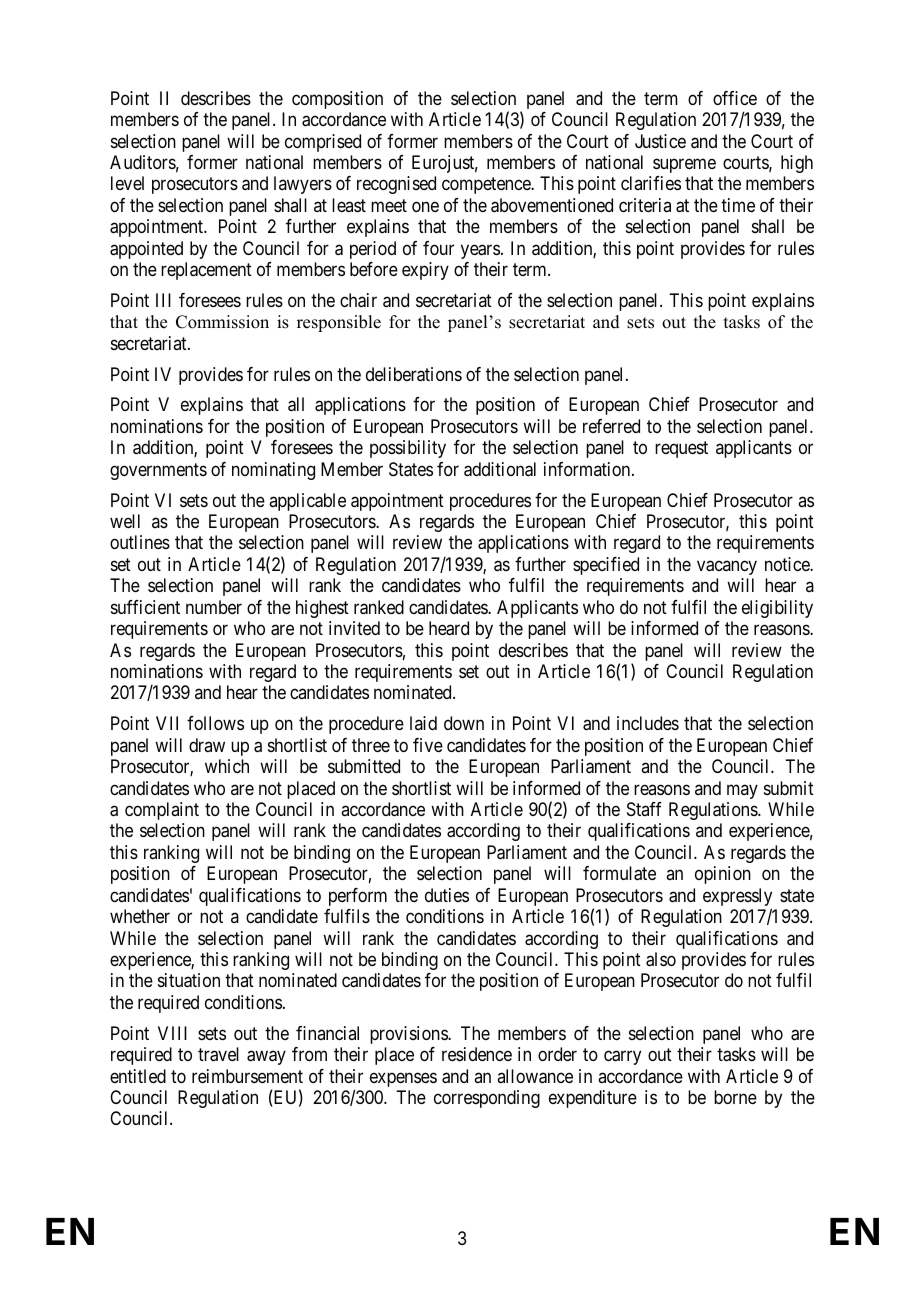  I want to click on competence, so click(487, 186).
